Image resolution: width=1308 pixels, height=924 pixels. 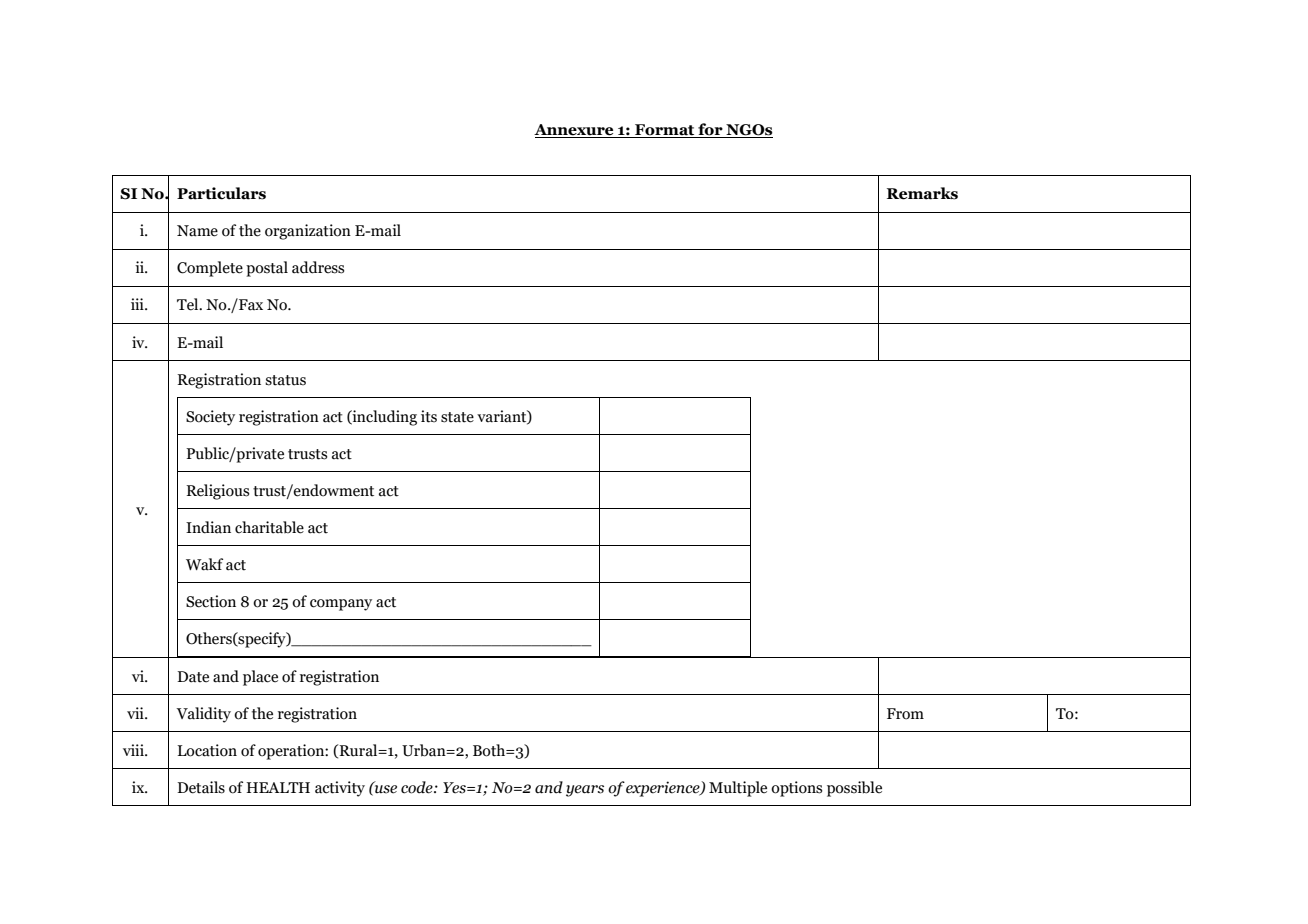 I want to click on Details, so click(x=201, y=787).
